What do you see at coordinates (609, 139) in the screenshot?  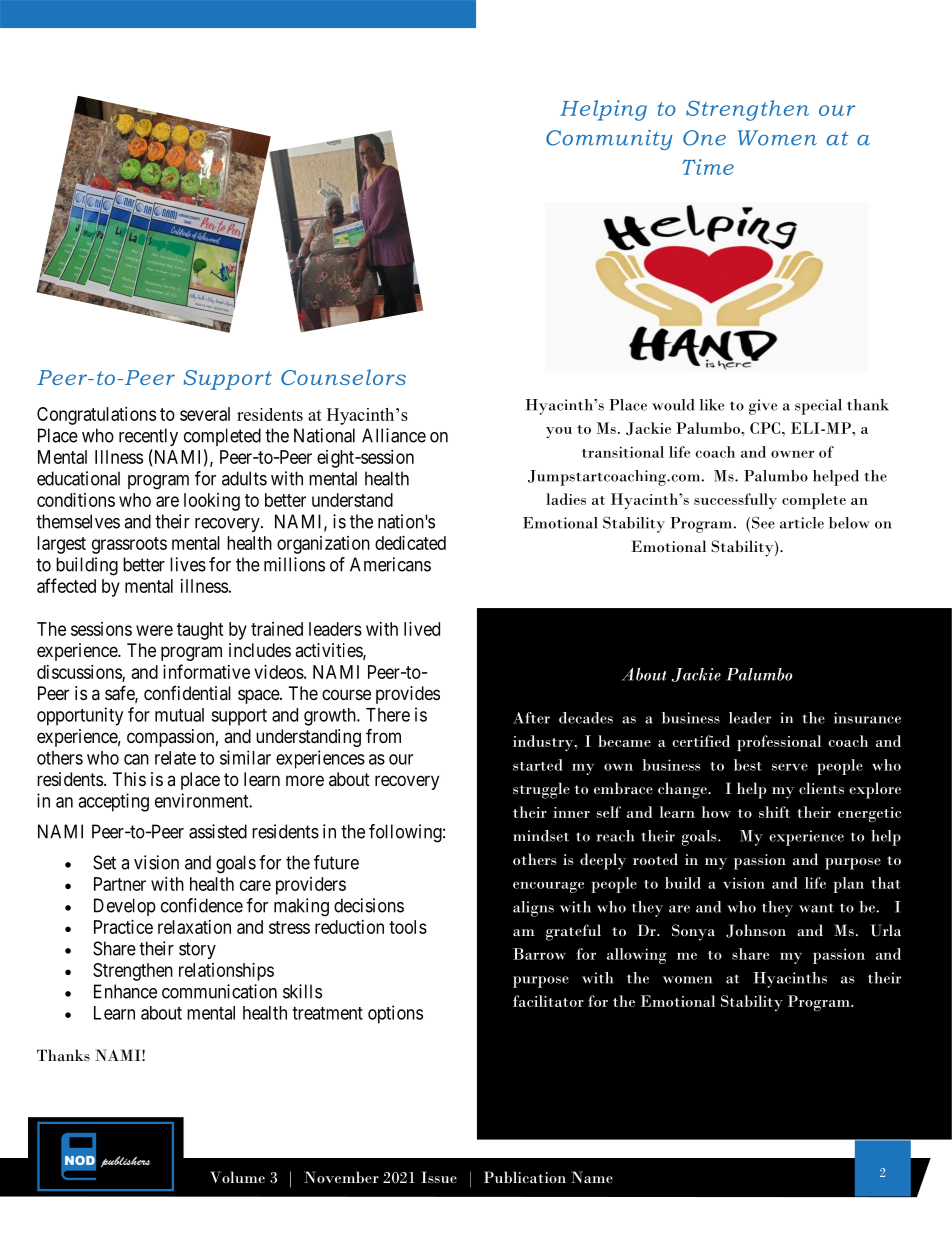 I see `Community` at bounding box center [609, 139].
